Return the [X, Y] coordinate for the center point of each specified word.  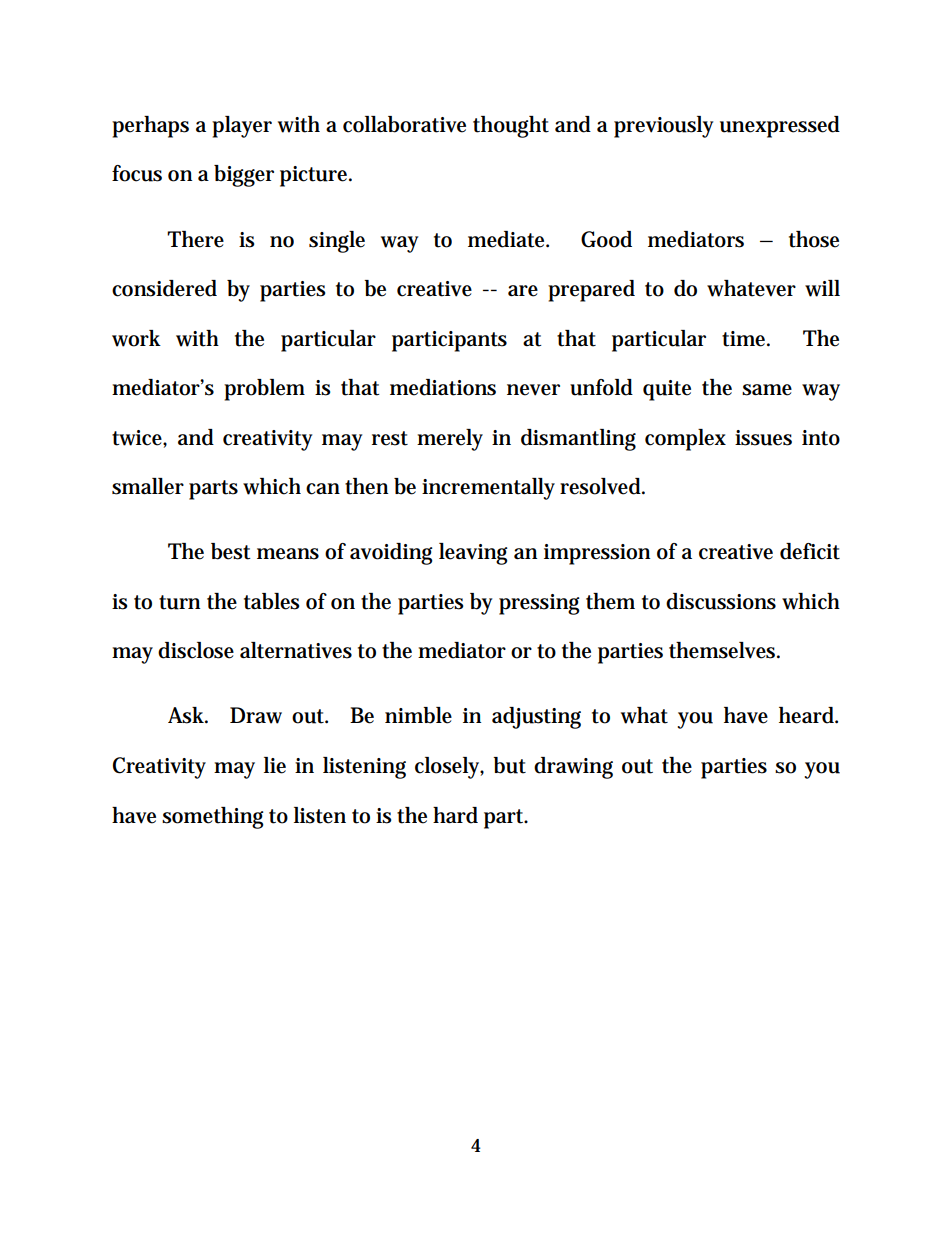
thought [511, 127]
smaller [148, 486]
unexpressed [780, 127]
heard [807, 715]
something [213, 818]
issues [763, 438]
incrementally [488, 489]
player [242, 127]
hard [455, 815]
